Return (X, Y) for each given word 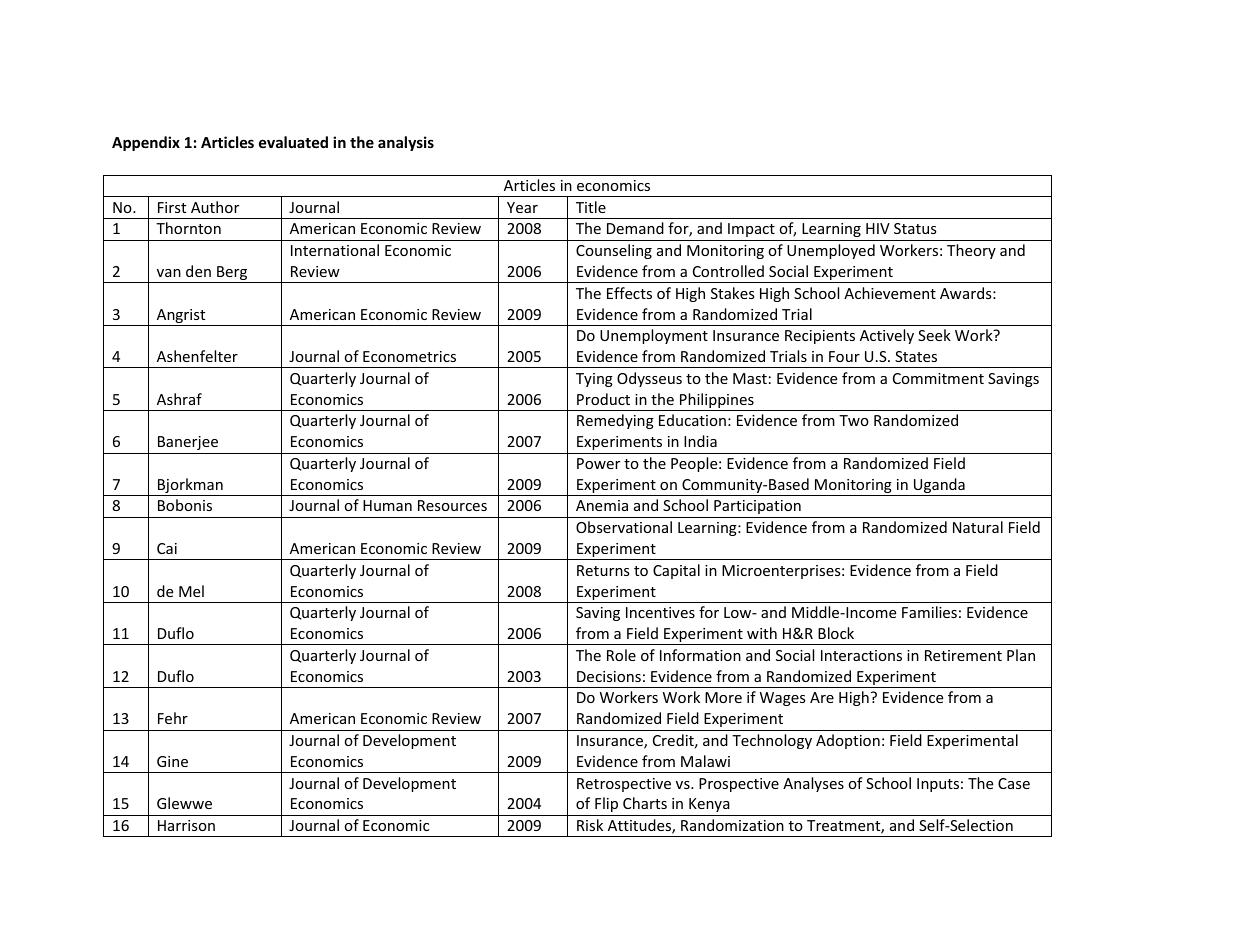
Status (915, 228)
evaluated (293, 142)
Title (591, 207)
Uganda (939, 487)
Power (598, 463)
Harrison (186, 825)
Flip (606, 804)
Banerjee (188, 443)
